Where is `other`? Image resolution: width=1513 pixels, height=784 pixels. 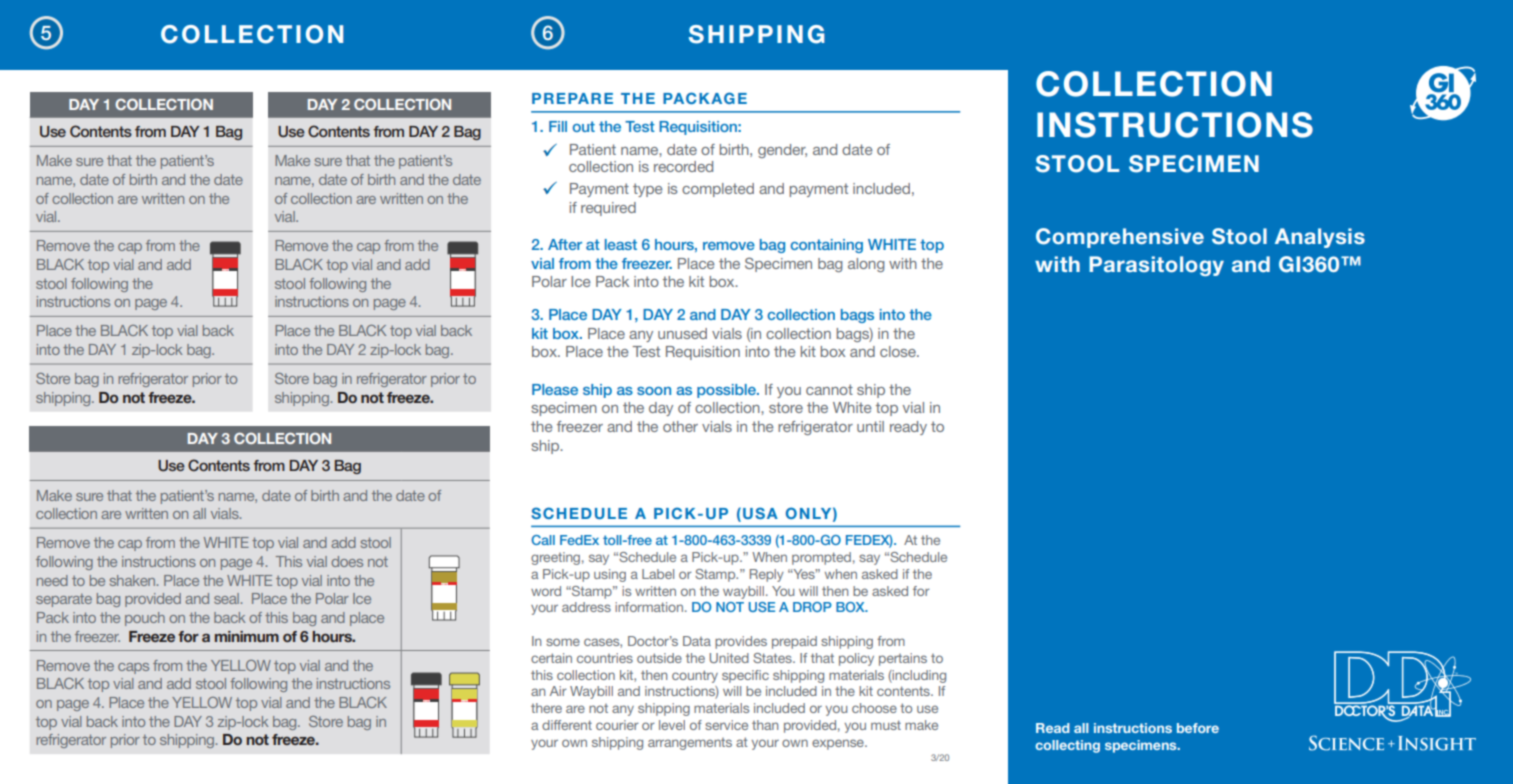 other is located at coordinates (680, 426).
